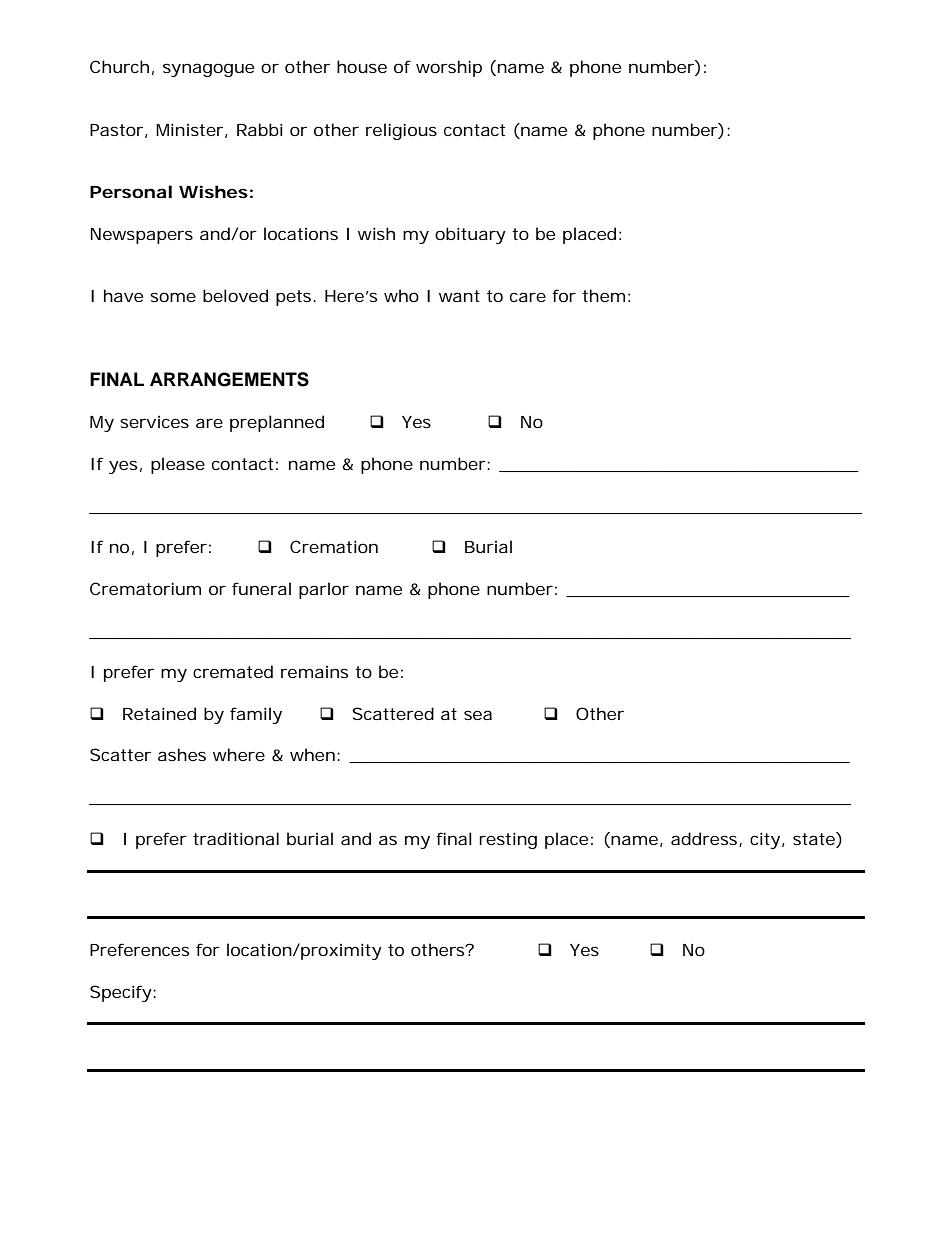 The width and height of the screenshot is (952, 1233). What do you see at coordinates (508, 840) in the screenshot?
I see `resting` at bounding box center [508, 840].
